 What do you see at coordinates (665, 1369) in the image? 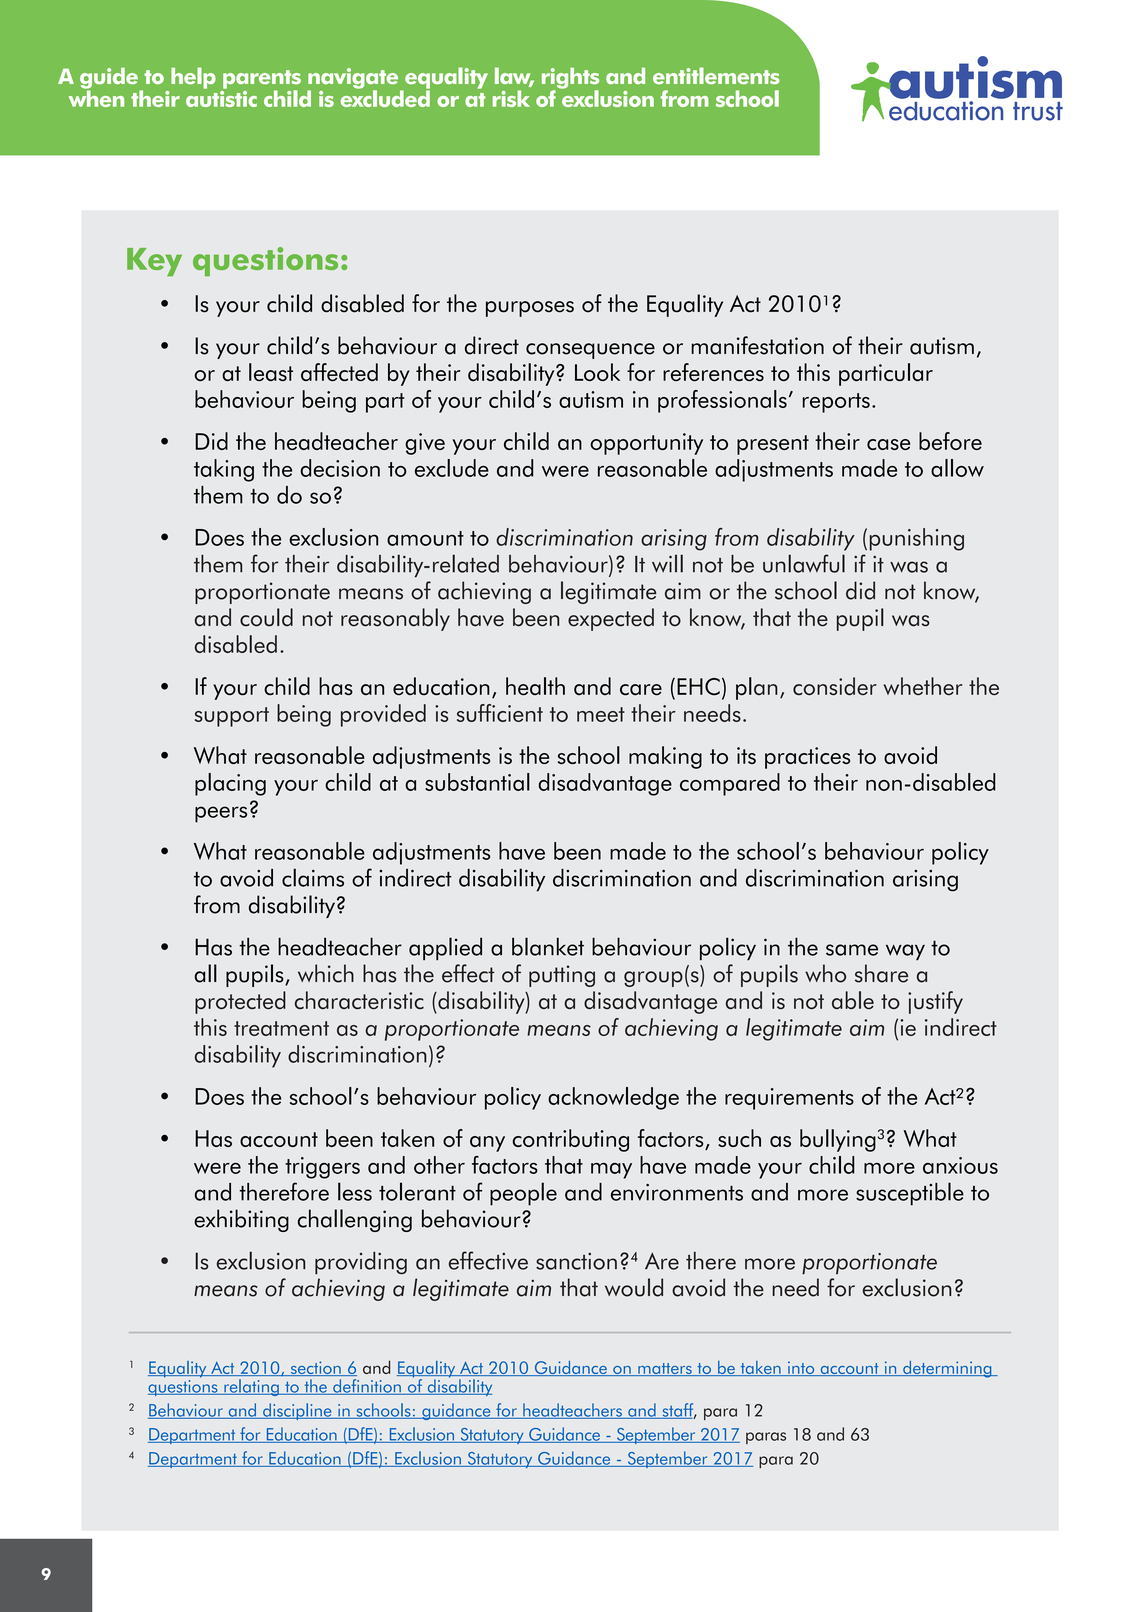
I see `matters` at bounding box center [665, 1369].
